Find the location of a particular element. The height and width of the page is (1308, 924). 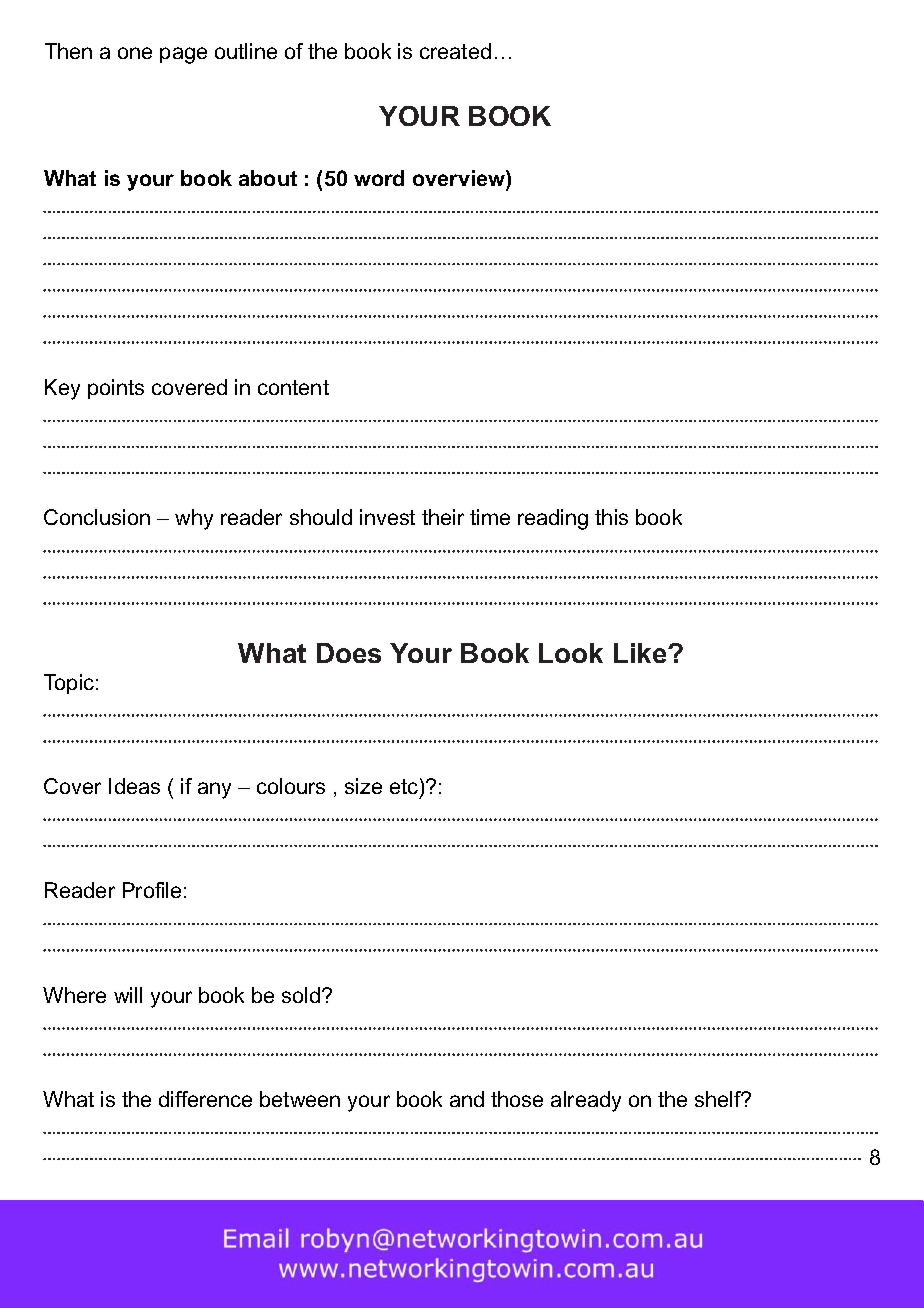

created is located at coordinates (455, 51).
